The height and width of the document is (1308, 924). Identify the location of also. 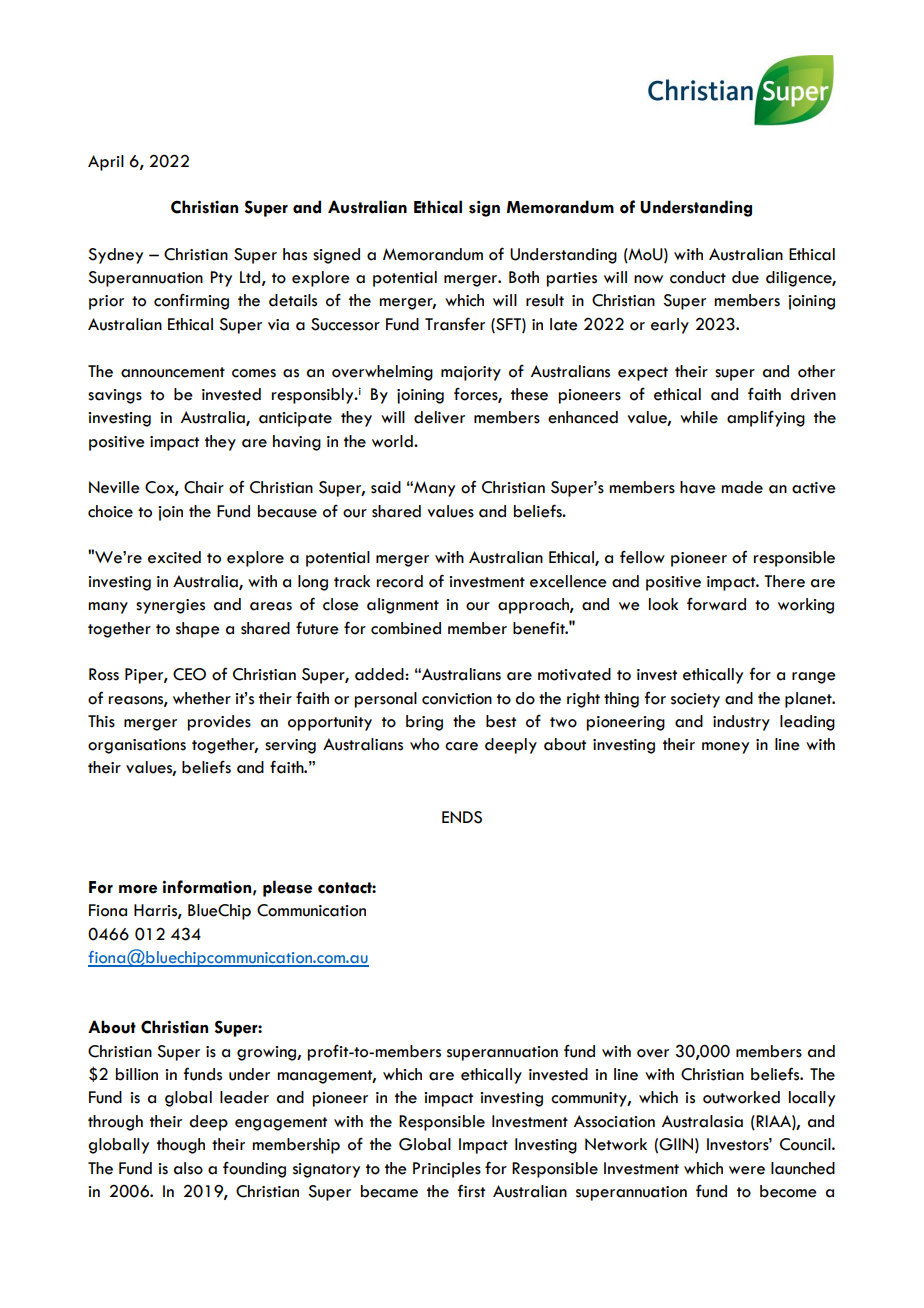
(188, 1168).
